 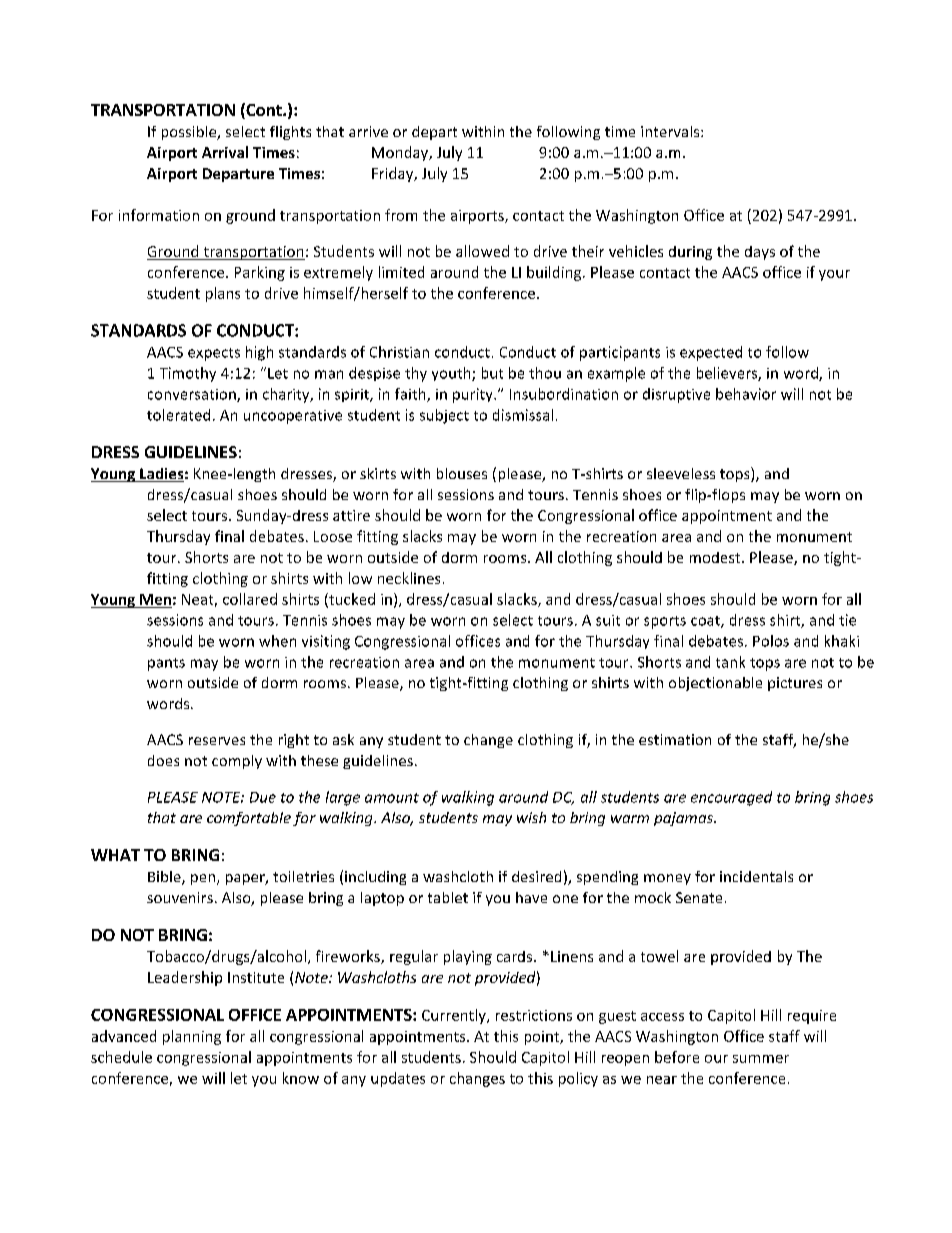 I want to click on wish, so click(x=531, y=817).
